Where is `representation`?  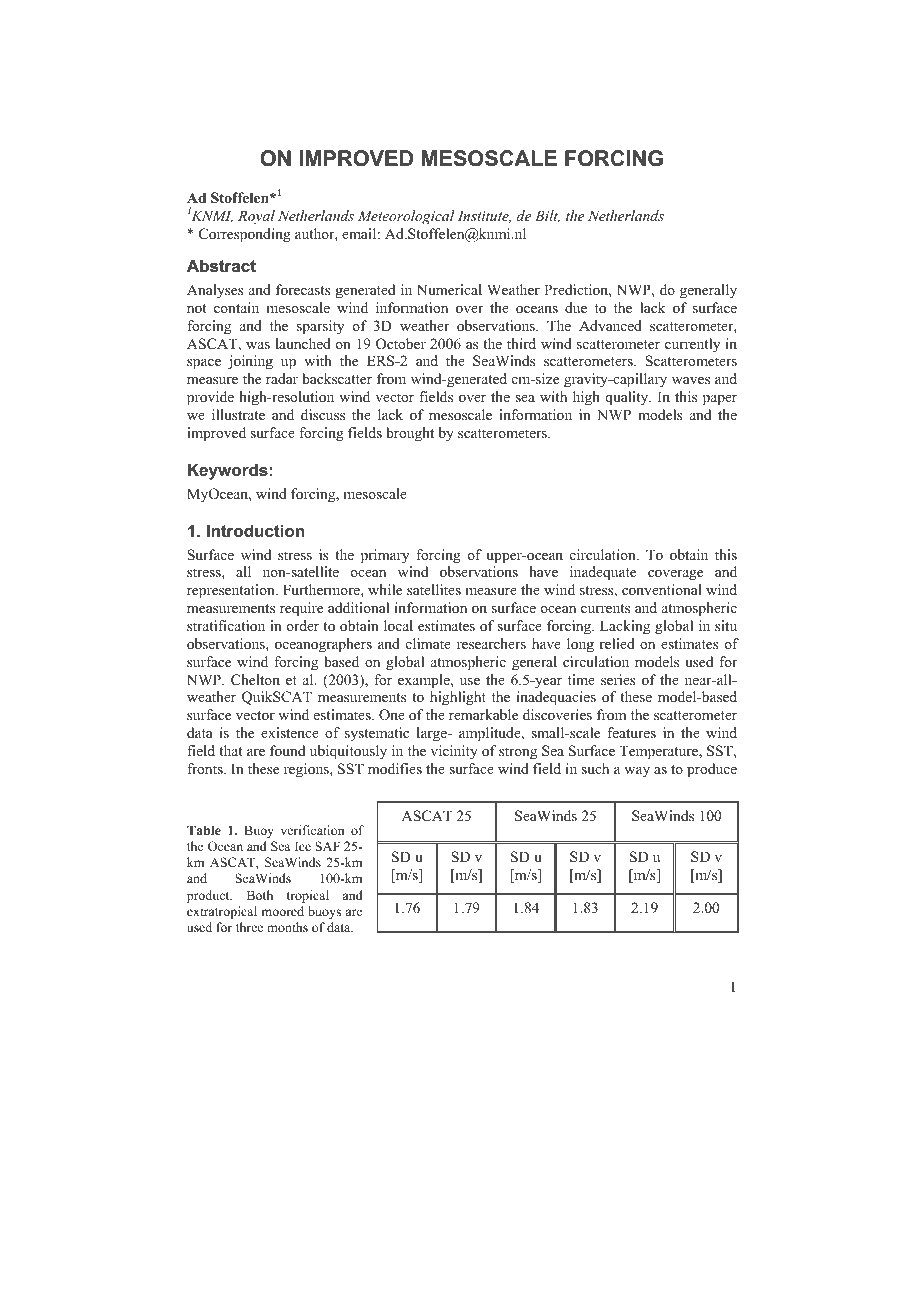 representation is located at coordinates (232, 591).
